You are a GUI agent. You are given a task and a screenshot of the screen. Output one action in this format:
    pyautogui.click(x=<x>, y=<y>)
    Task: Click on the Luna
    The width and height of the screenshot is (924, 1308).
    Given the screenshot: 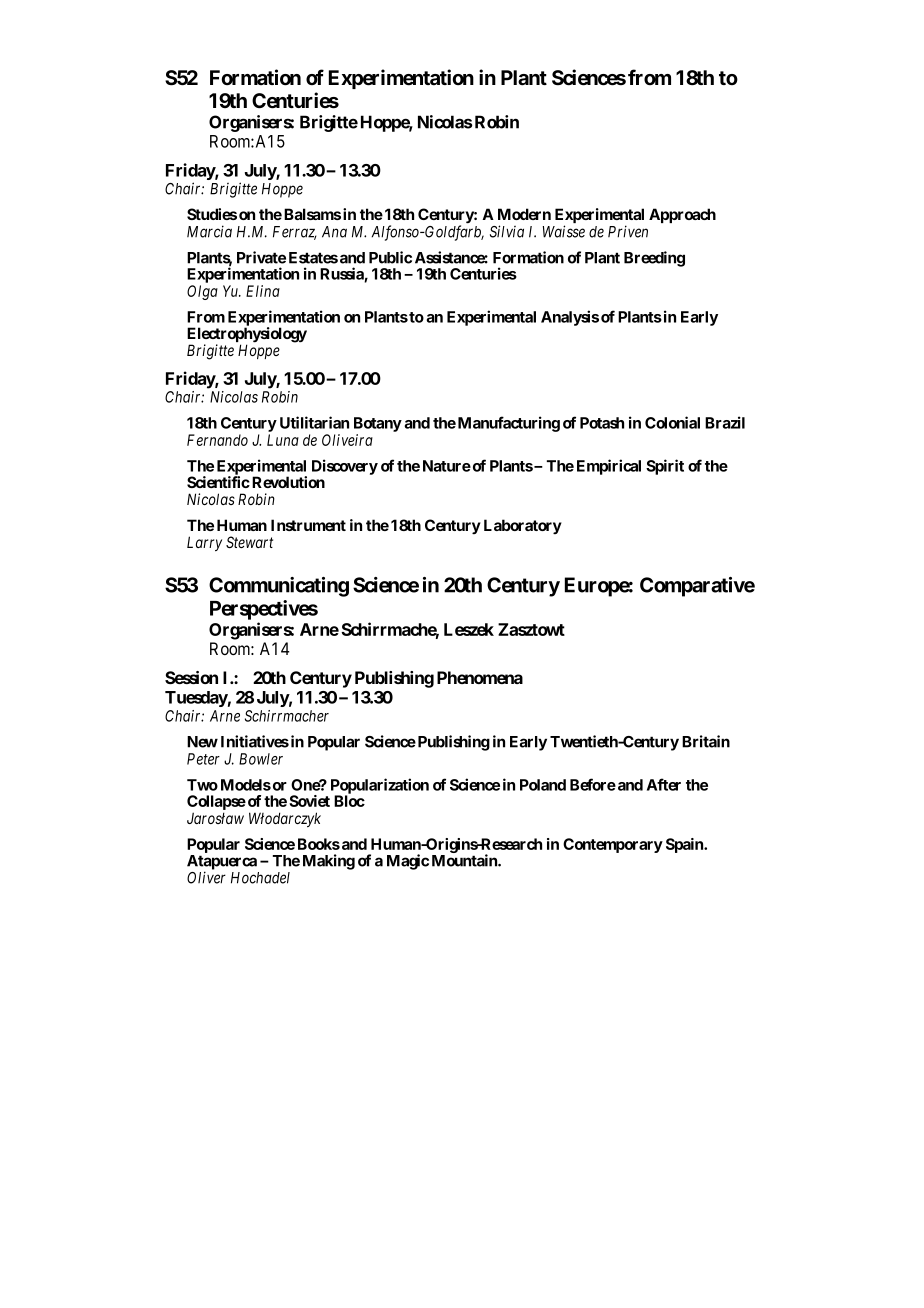 What is the action you would take?
    pyautogui.click(x=283, y=440)
